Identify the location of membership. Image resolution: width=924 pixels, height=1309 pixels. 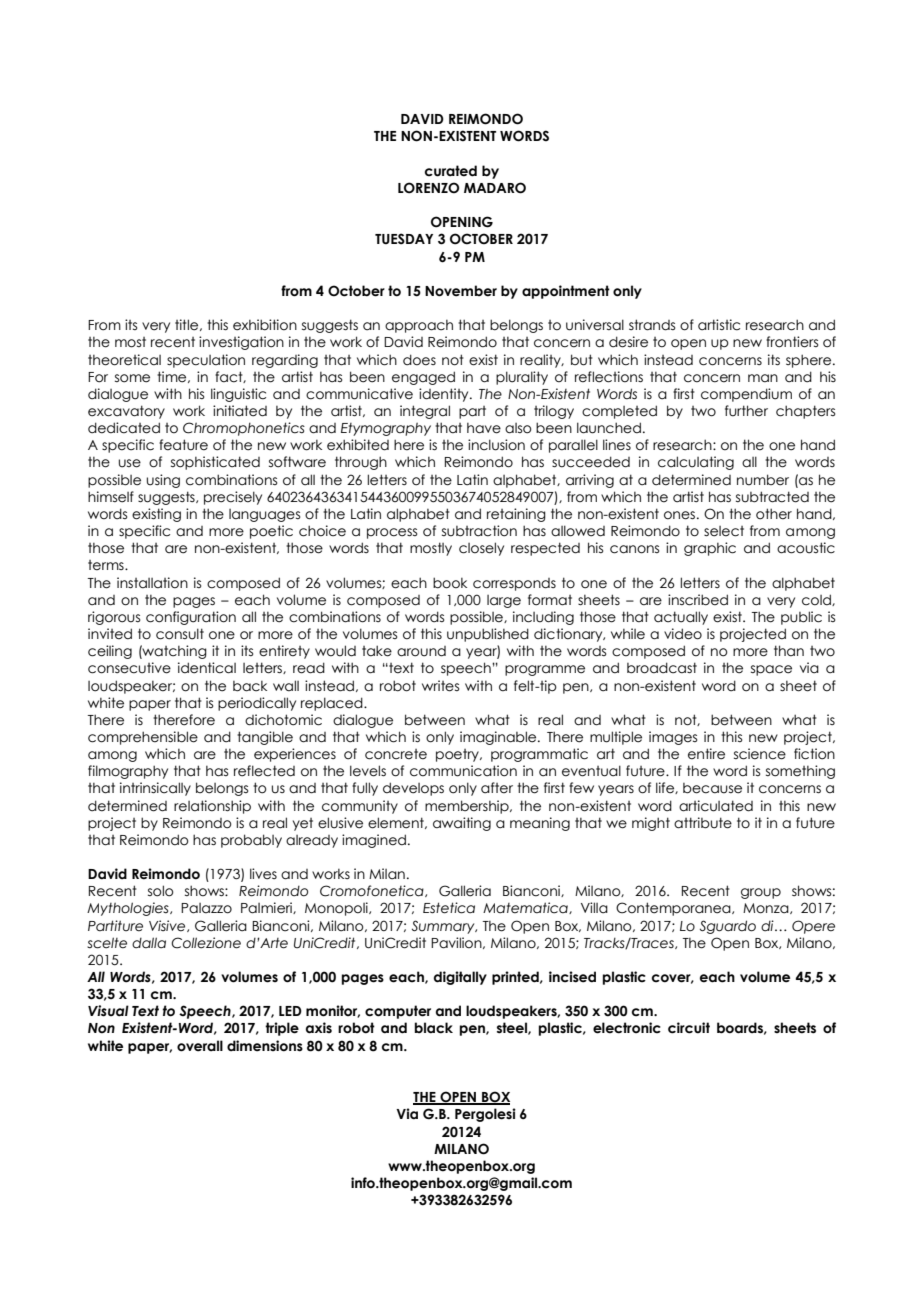
(468, 807).
